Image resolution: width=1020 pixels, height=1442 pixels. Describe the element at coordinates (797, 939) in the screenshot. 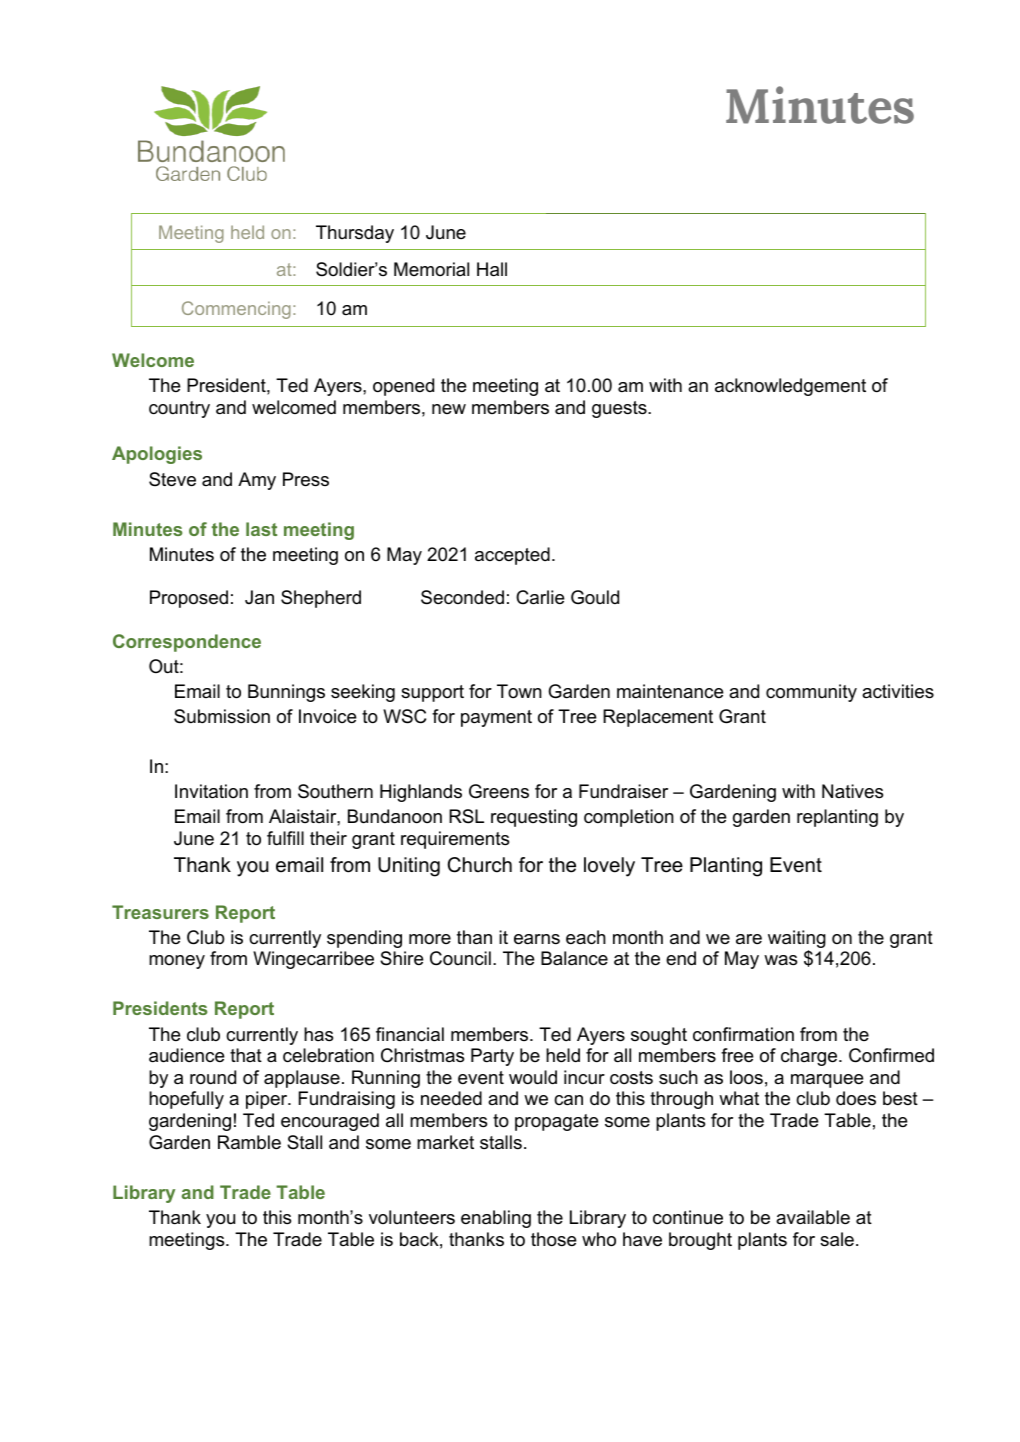

I see `waiting` at that location.
